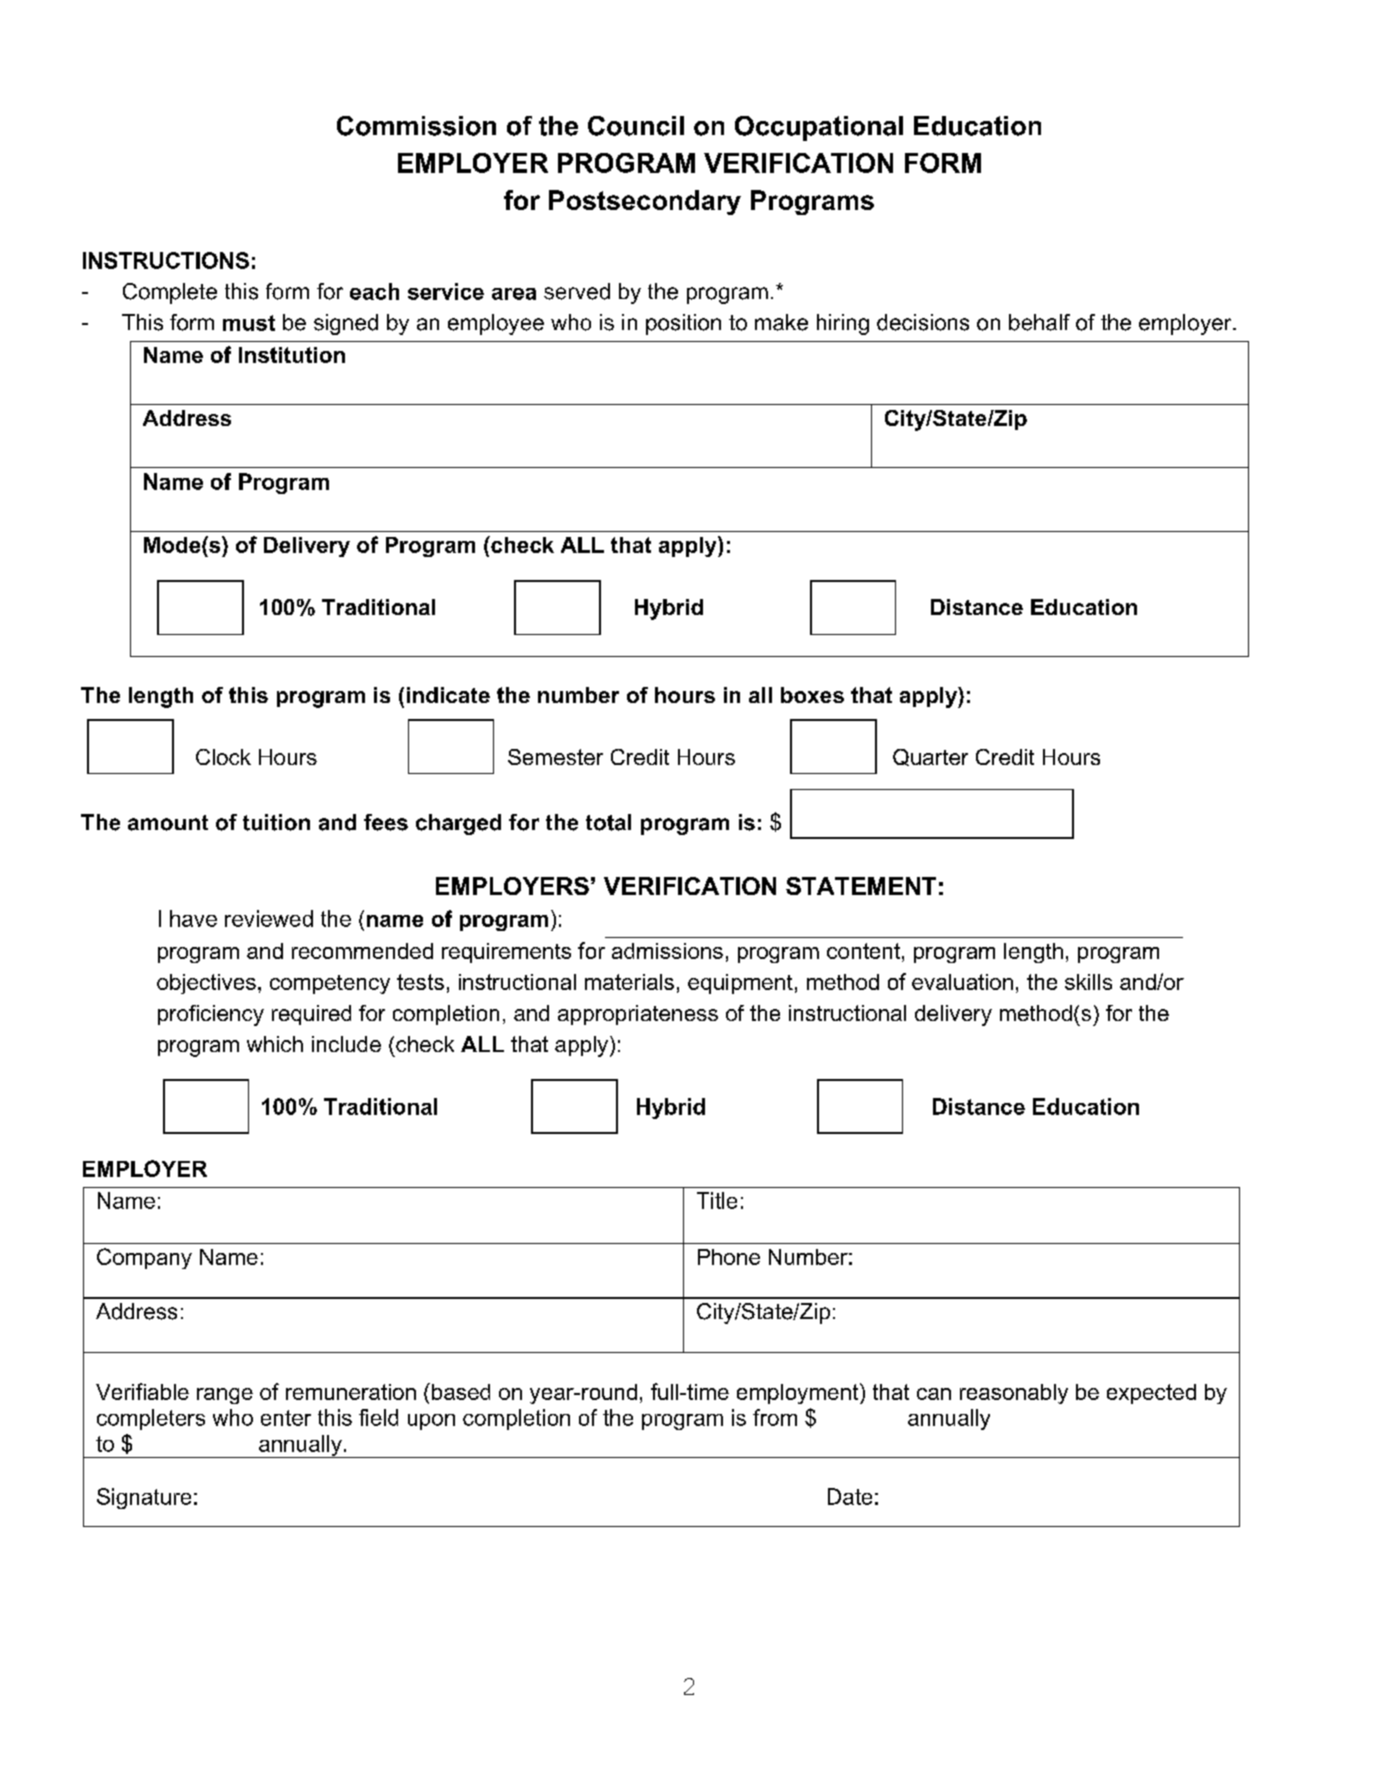 The width and height of the screenshot is (1379, 1784). I want to click on skills, so click(1088, 982).
